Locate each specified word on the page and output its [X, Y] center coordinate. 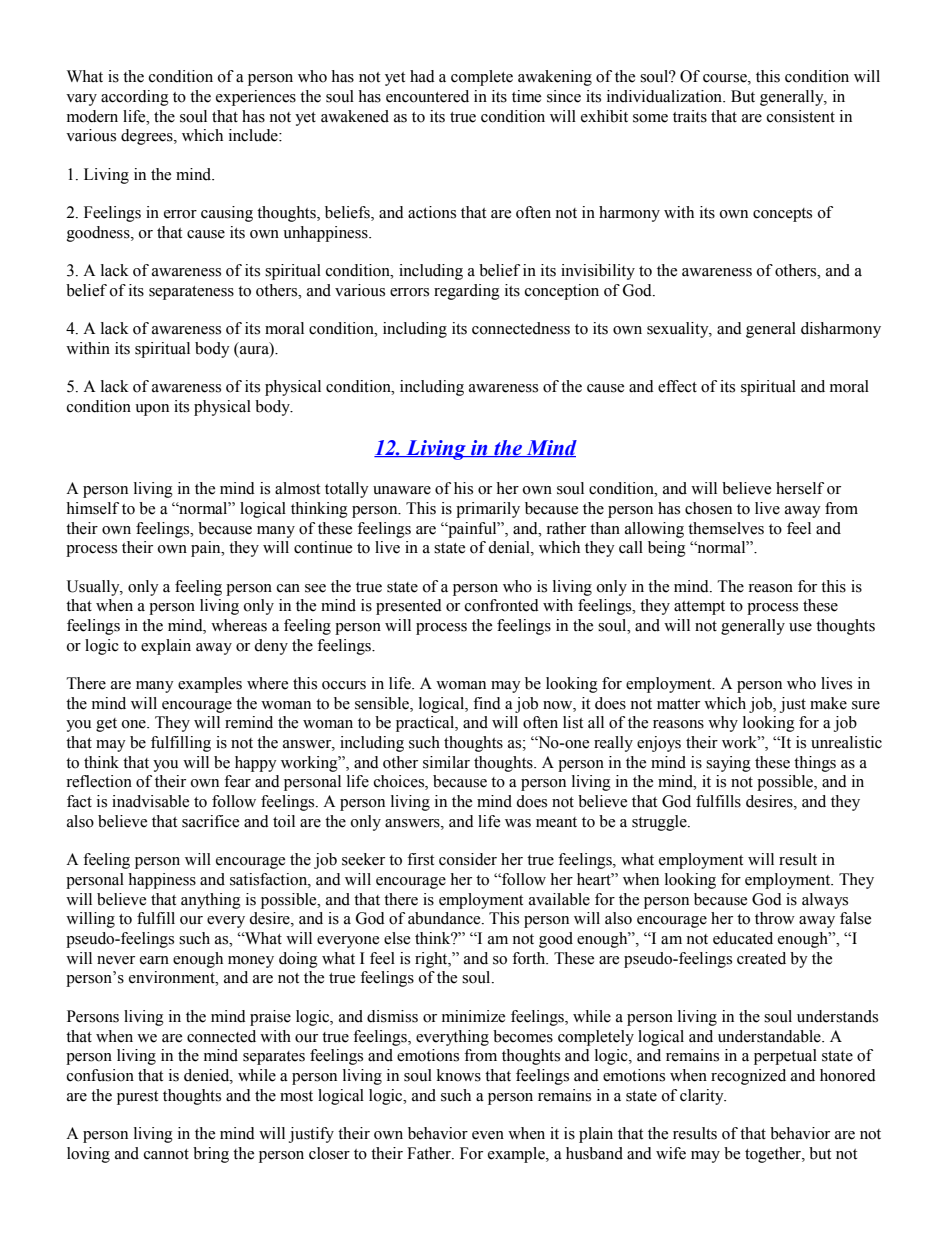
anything [211, 901]
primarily [488, 510]
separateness [191, 293]
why [723, 724]
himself [92, 508]
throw [775, 918]
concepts [782, 215]
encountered [427, 96]
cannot [166, 1154]
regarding [467, 292]
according [135, 98]
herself [800, 488]
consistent [801, 116]
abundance [445, 918]
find [487, 703]
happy [256, 764]
